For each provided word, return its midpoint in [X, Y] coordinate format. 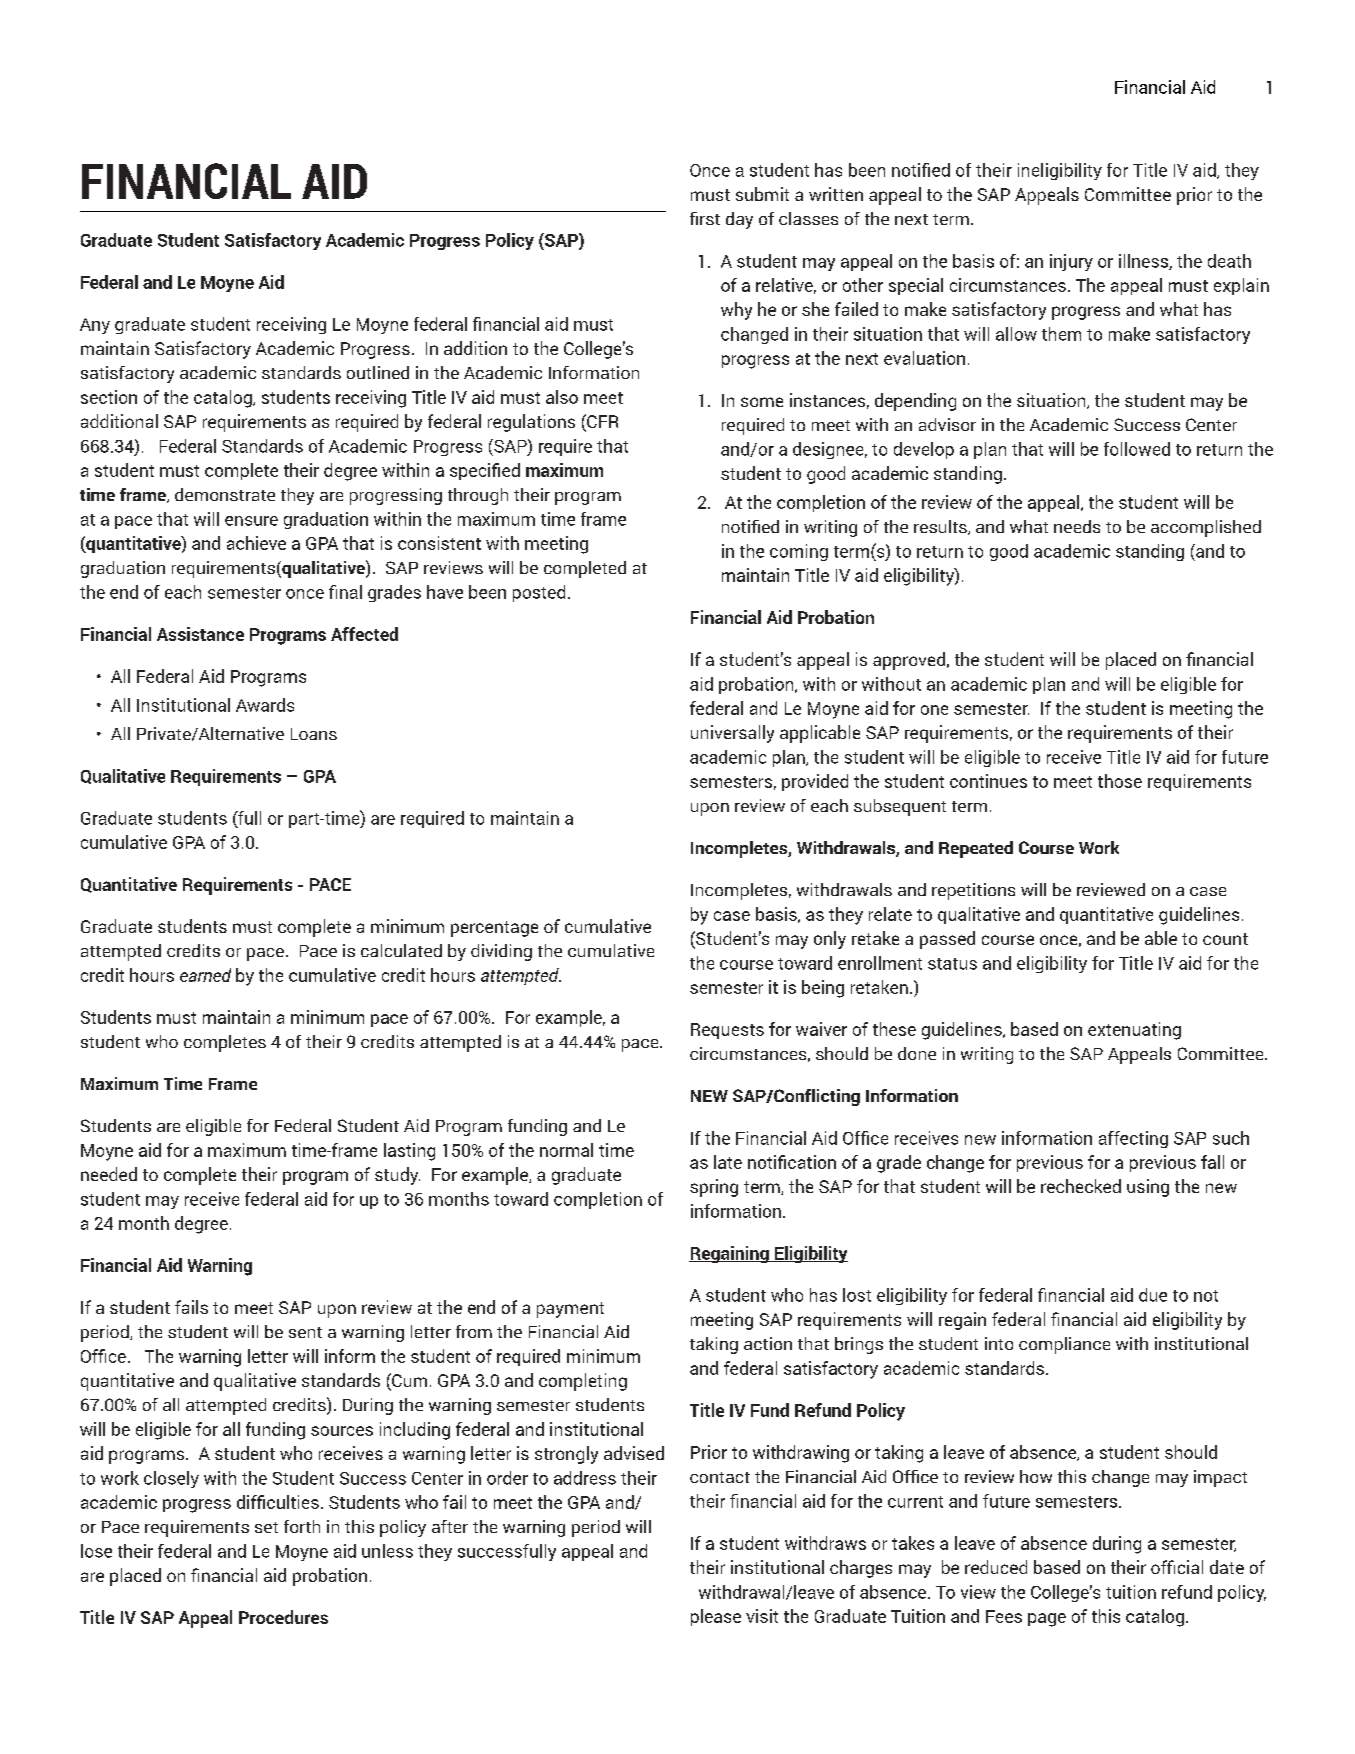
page [1047, 1620]
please [716, 1617]
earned [205, 975]
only [830, 940]
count [1225, 939]
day [739, 220]
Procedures [283, 1617]
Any [95, 326]
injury [1071, 262]
